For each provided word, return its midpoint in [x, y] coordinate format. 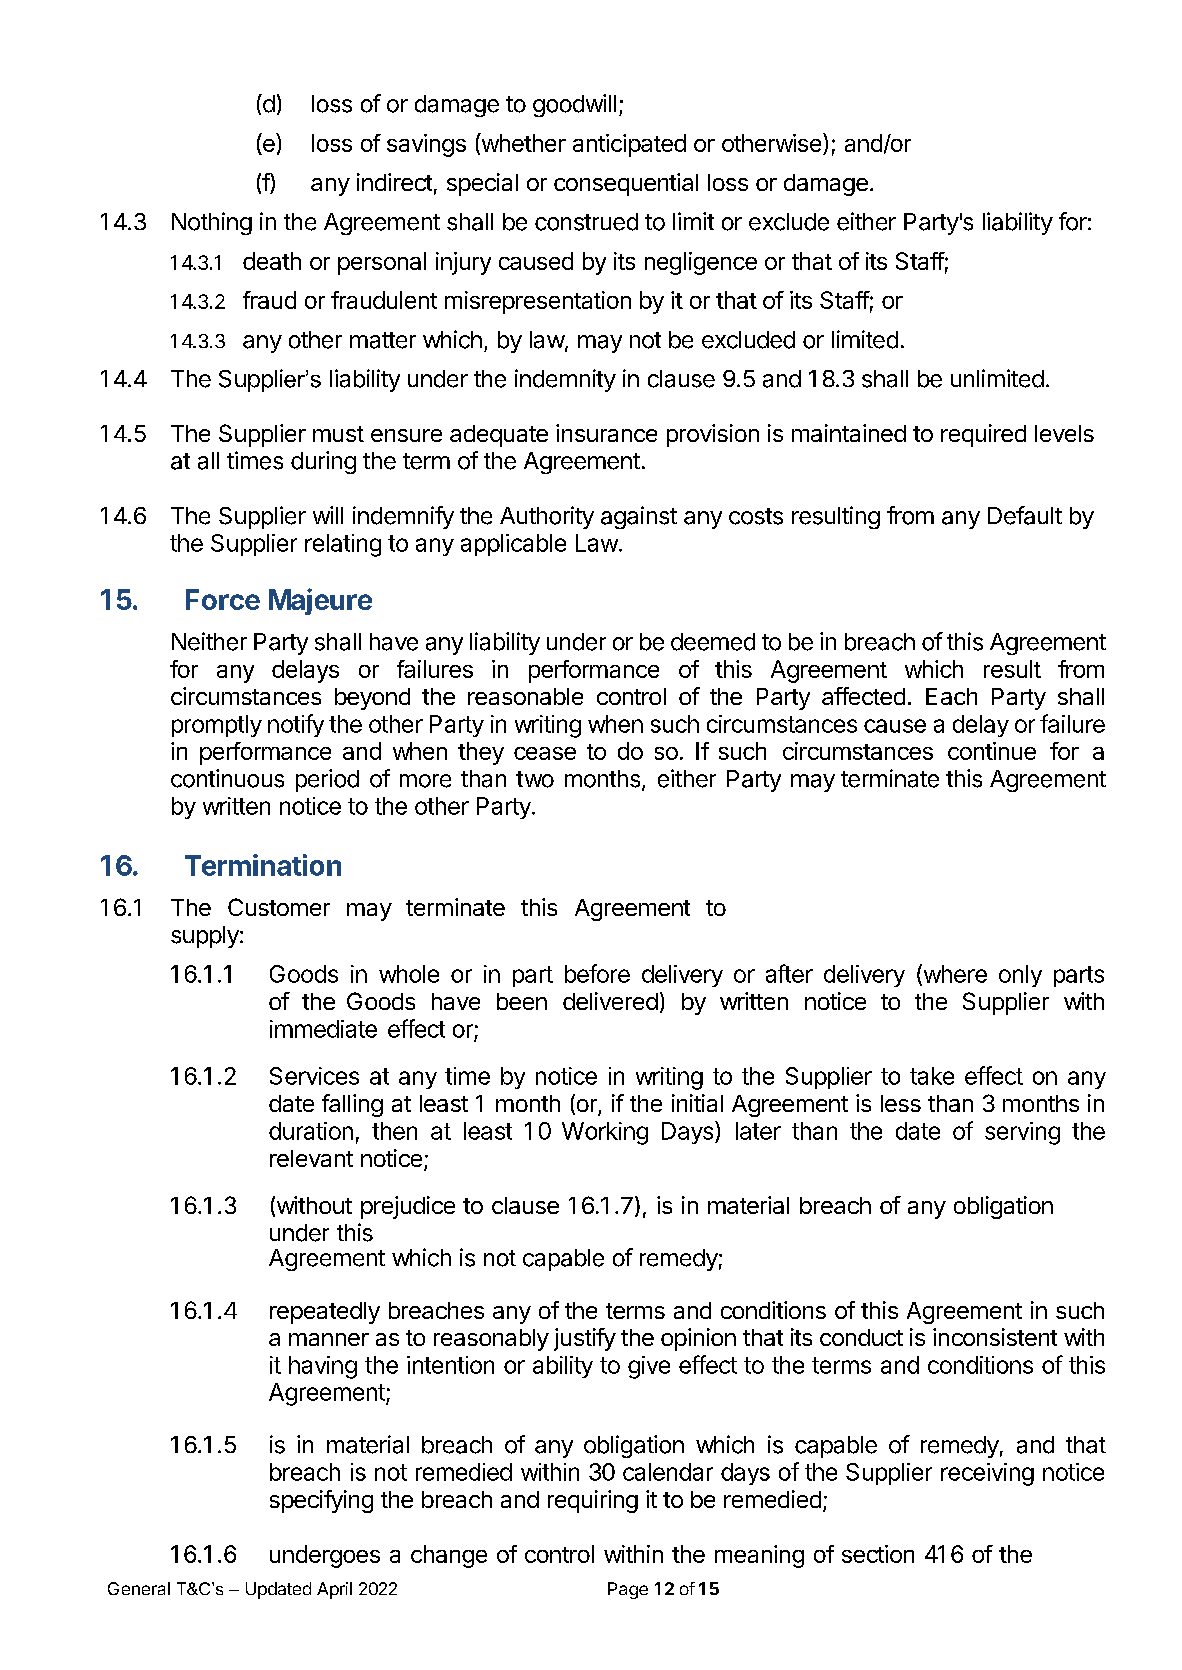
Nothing [212, 223]
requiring [593, 1501]
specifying [321, 1501]
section [878, 1554]
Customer [279, 907]
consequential [626, 184]
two [535, 779]
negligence [701, 263]
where [954, 974]
